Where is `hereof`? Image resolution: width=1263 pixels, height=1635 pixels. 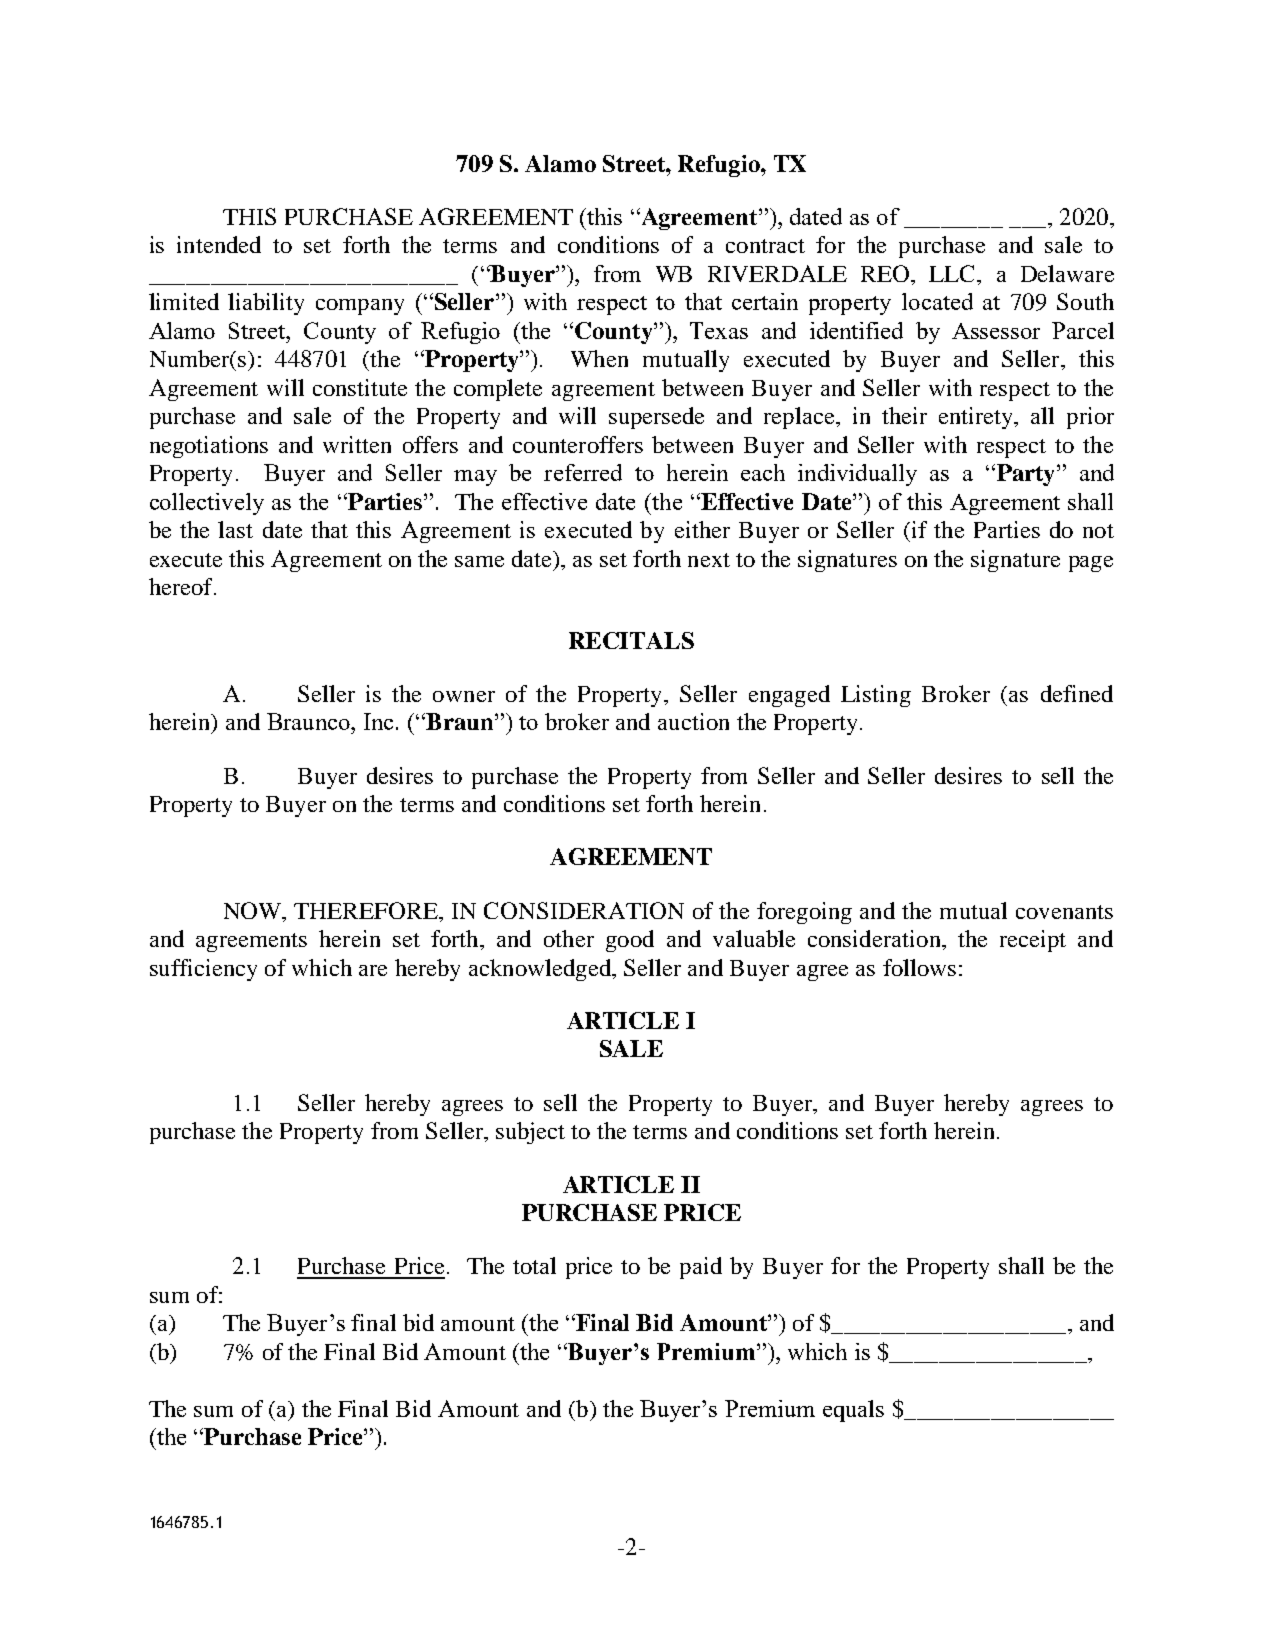
hereof is located at coordinates (182, 586).
